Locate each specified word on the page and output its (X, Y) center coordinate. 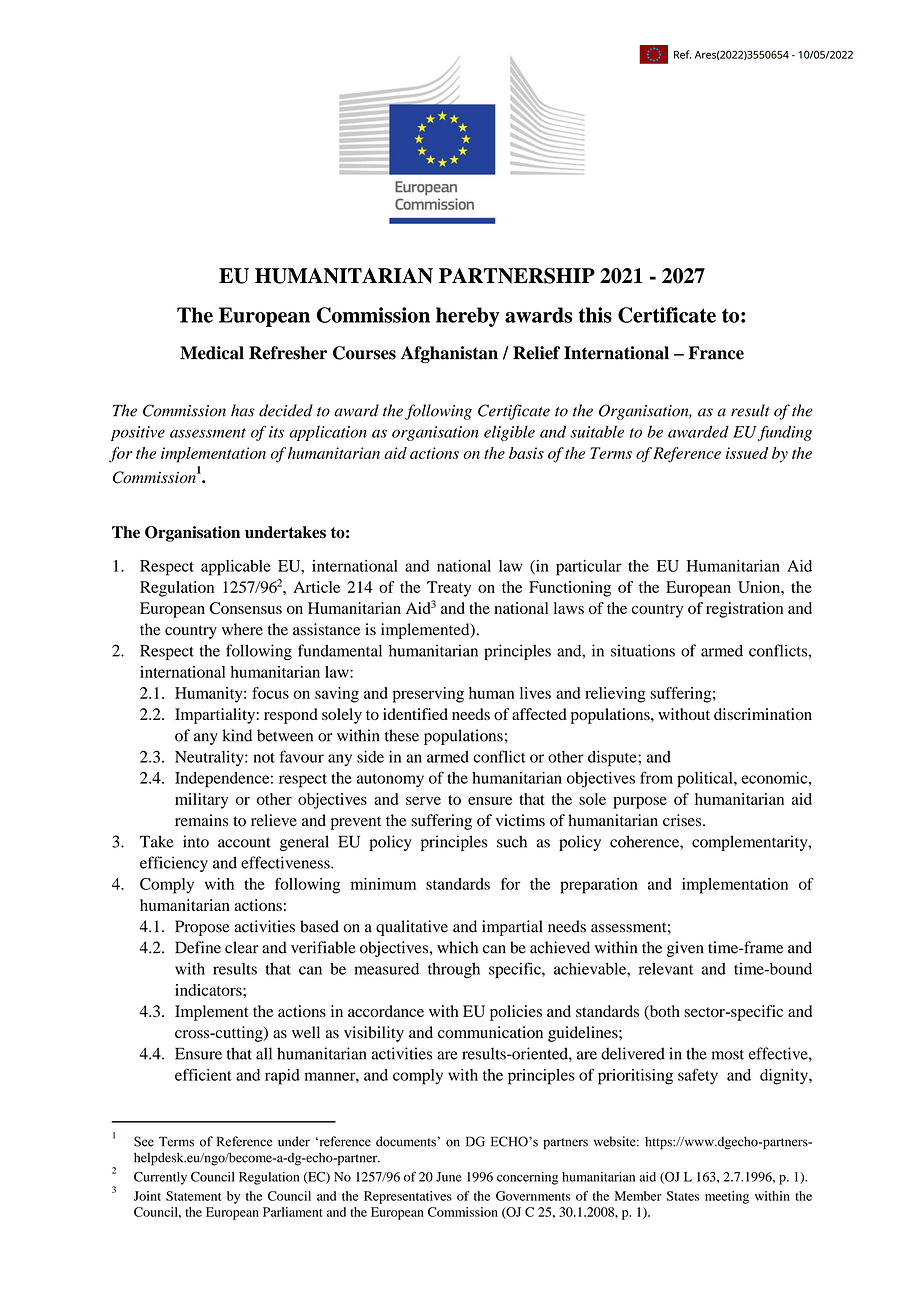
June (449, 1177)
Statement (193, 1196)
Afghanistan (449, 354)
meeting (727, 1197)
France (716, 353)
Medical (212, 353)
